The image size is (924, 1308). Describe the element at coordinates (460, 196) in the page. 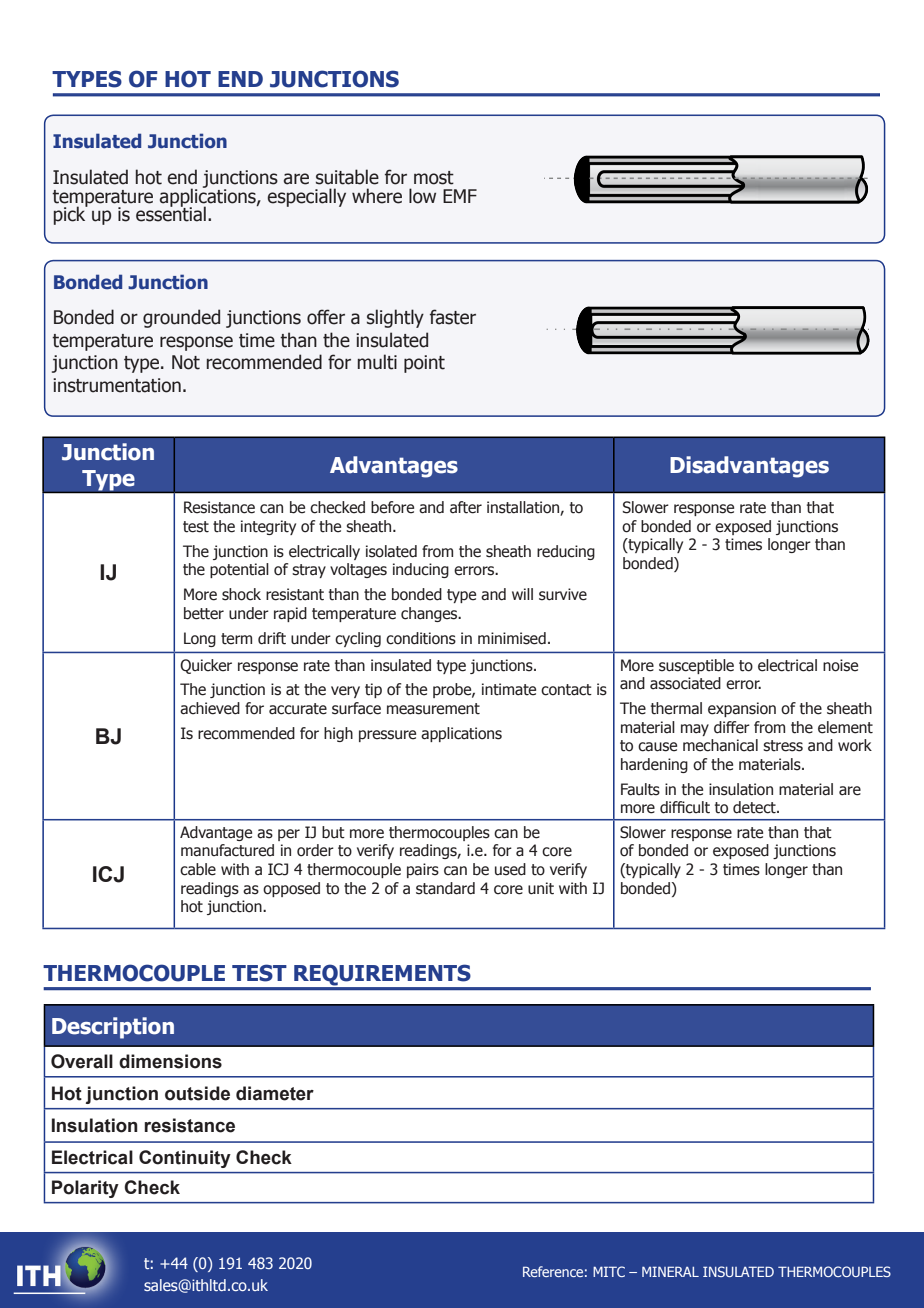

I see `EMF` at that location.
